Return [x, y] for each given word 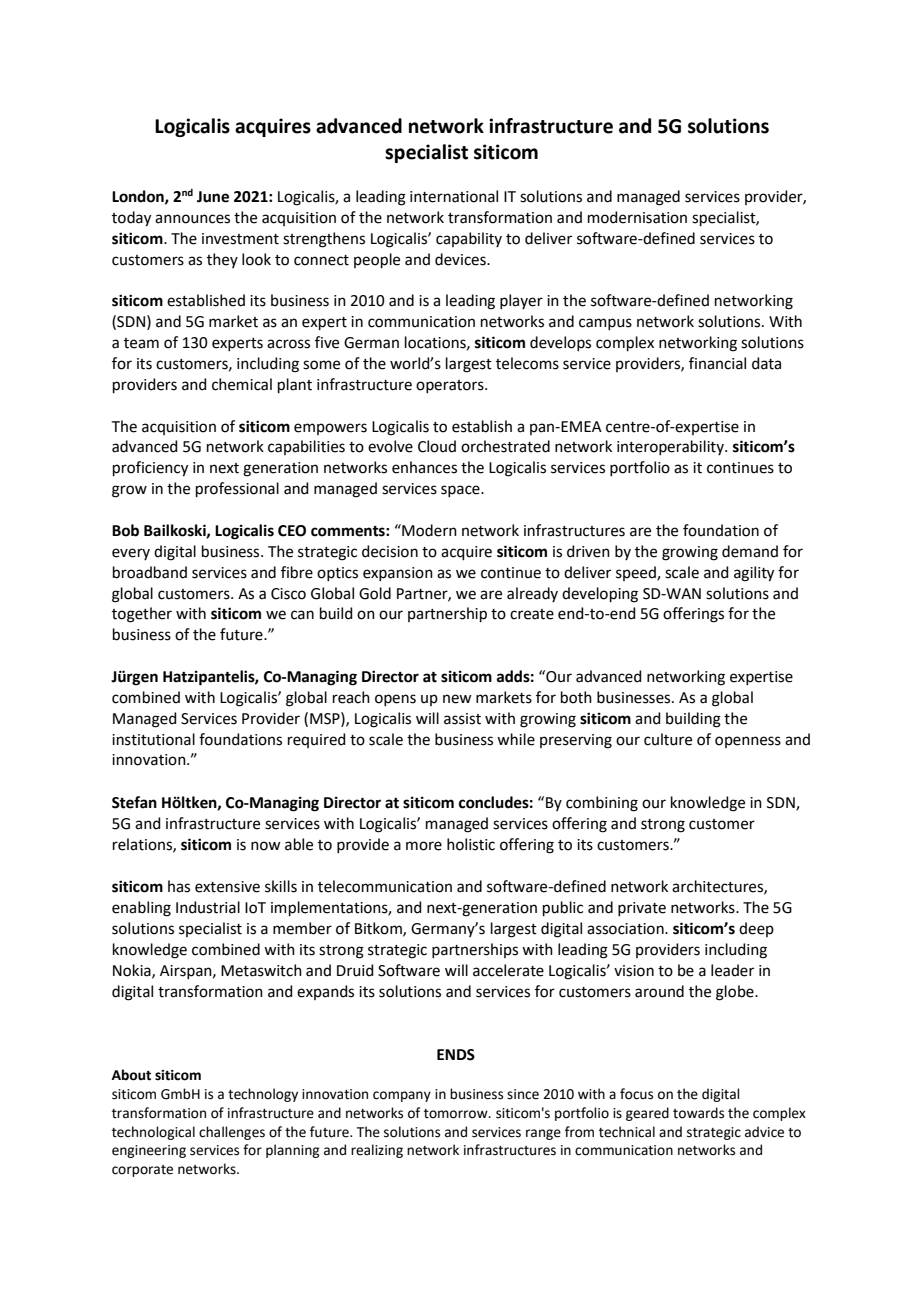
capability [469, 239]
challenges [232, 1133]
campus [605, 324]
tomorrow [457, 1114]
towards [698, 1113]
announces [192, 219]
